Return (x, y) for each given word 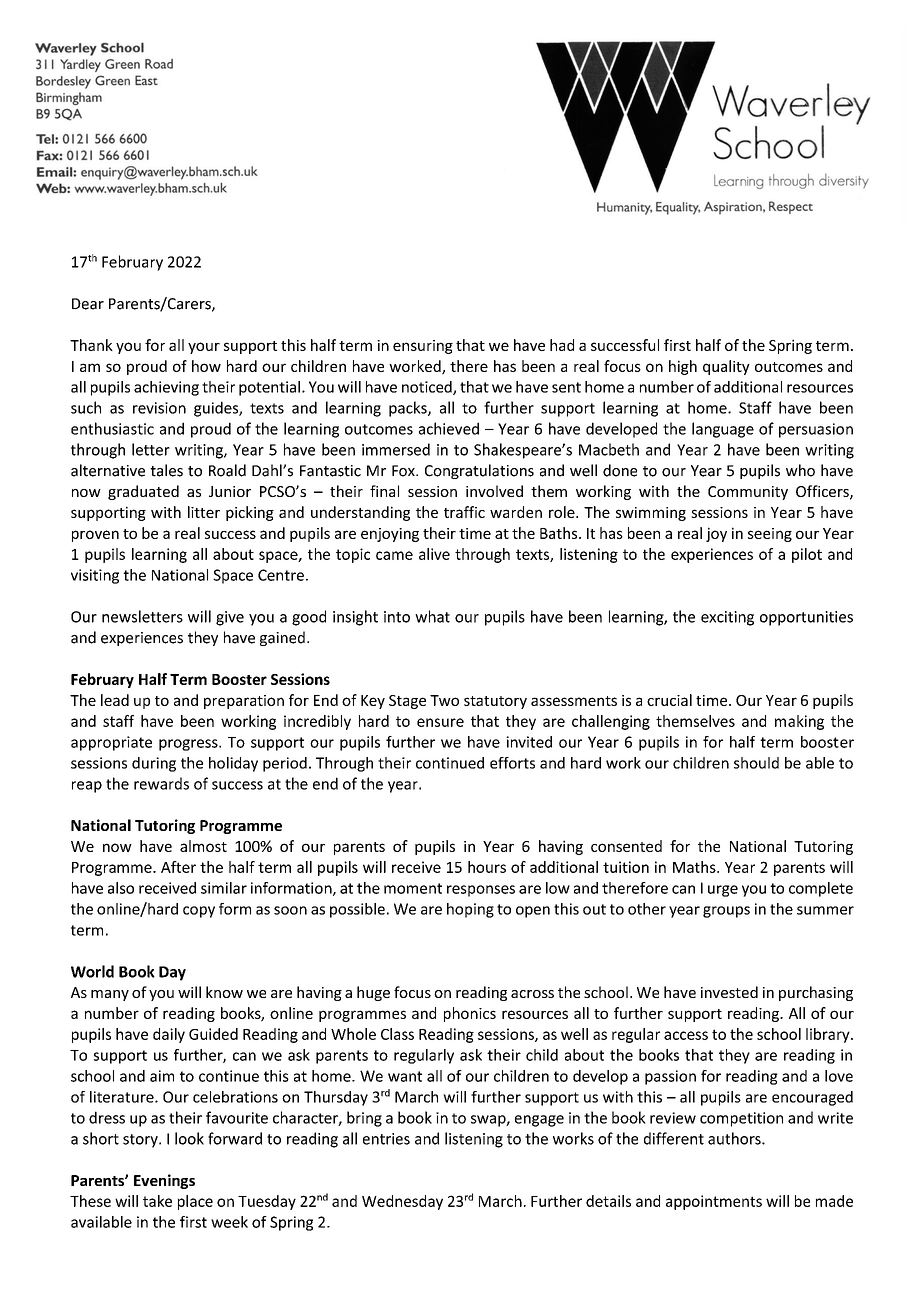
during (154, 764)
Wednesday (402, 1202)
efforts (512, 763)
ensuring (423, 347)
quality (726, 367)
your (204, 348)
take (157, 1201)
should (756, 763)
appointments (714, 1202)
